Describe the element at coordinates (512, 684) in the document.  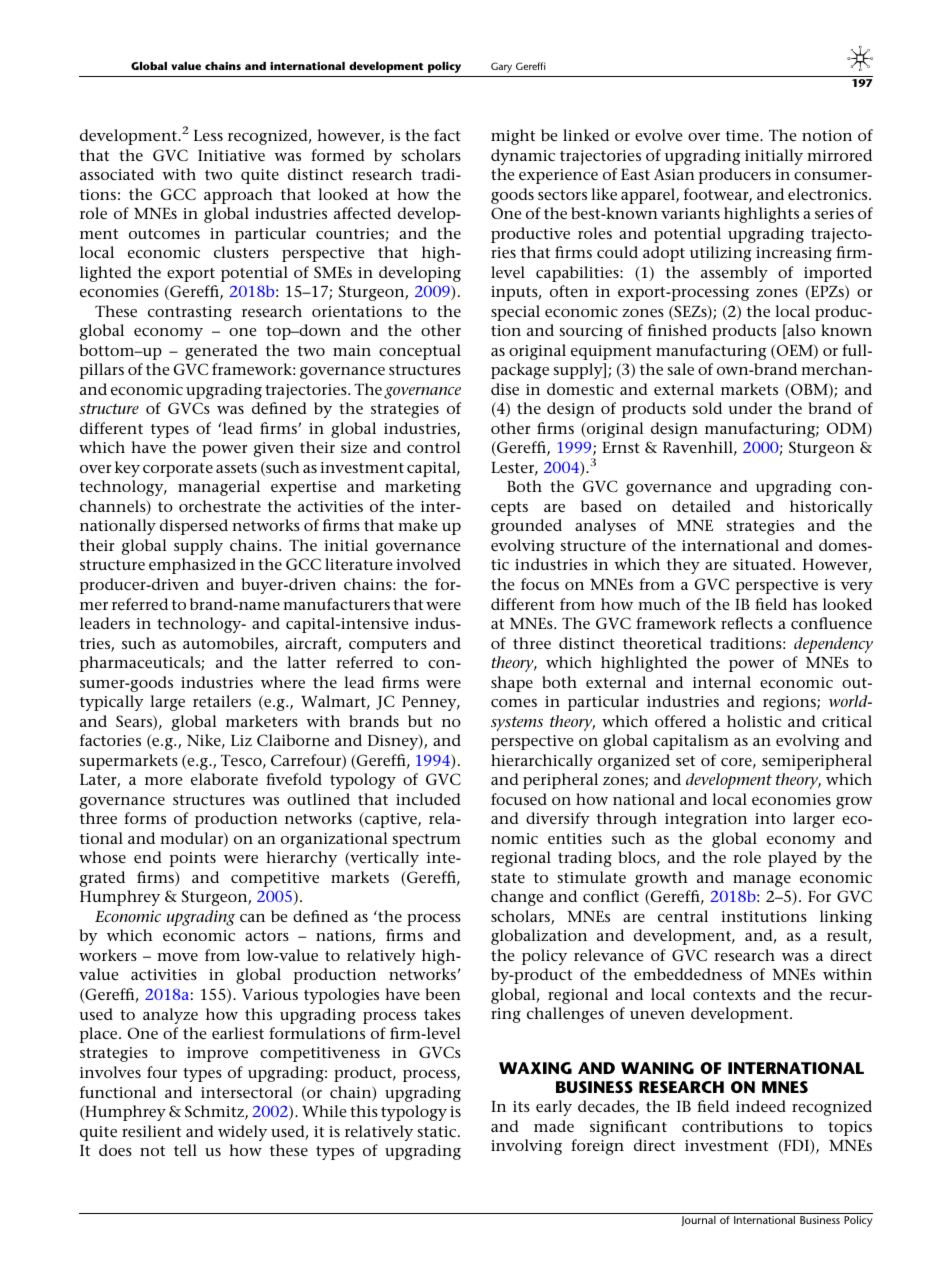
I see `shape` at that location.
